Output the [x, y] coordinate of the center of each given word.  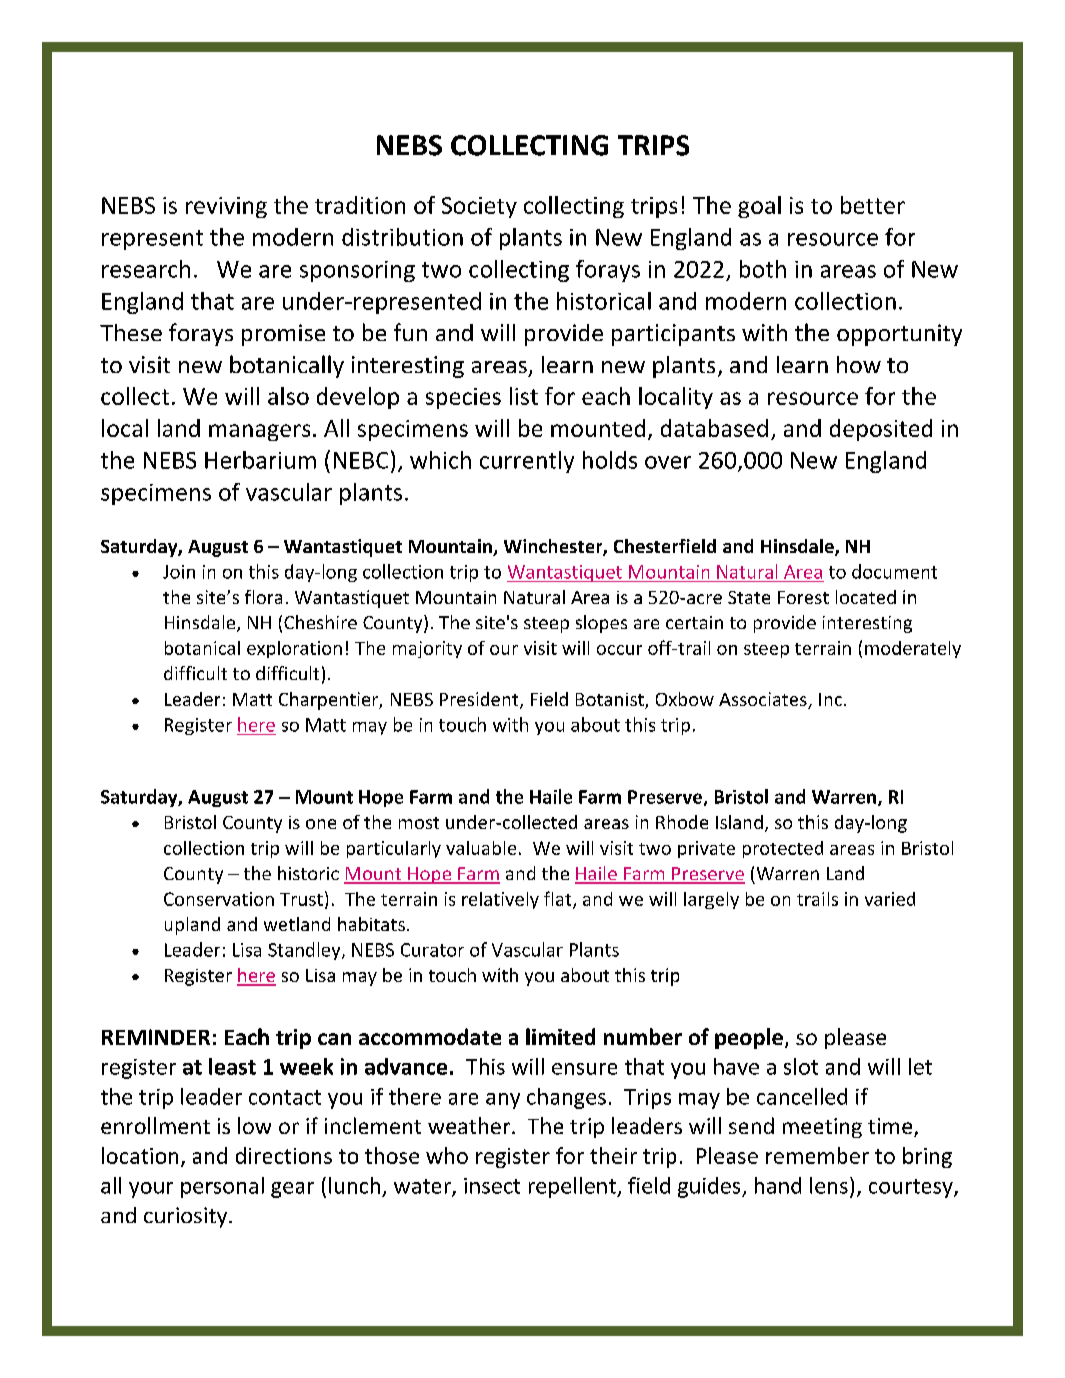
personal [222, 1187]
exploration [294, 649]
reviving [226, 207]
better [873, 205]
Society [479, 207]
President [480, 700]
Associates [764, 700]
